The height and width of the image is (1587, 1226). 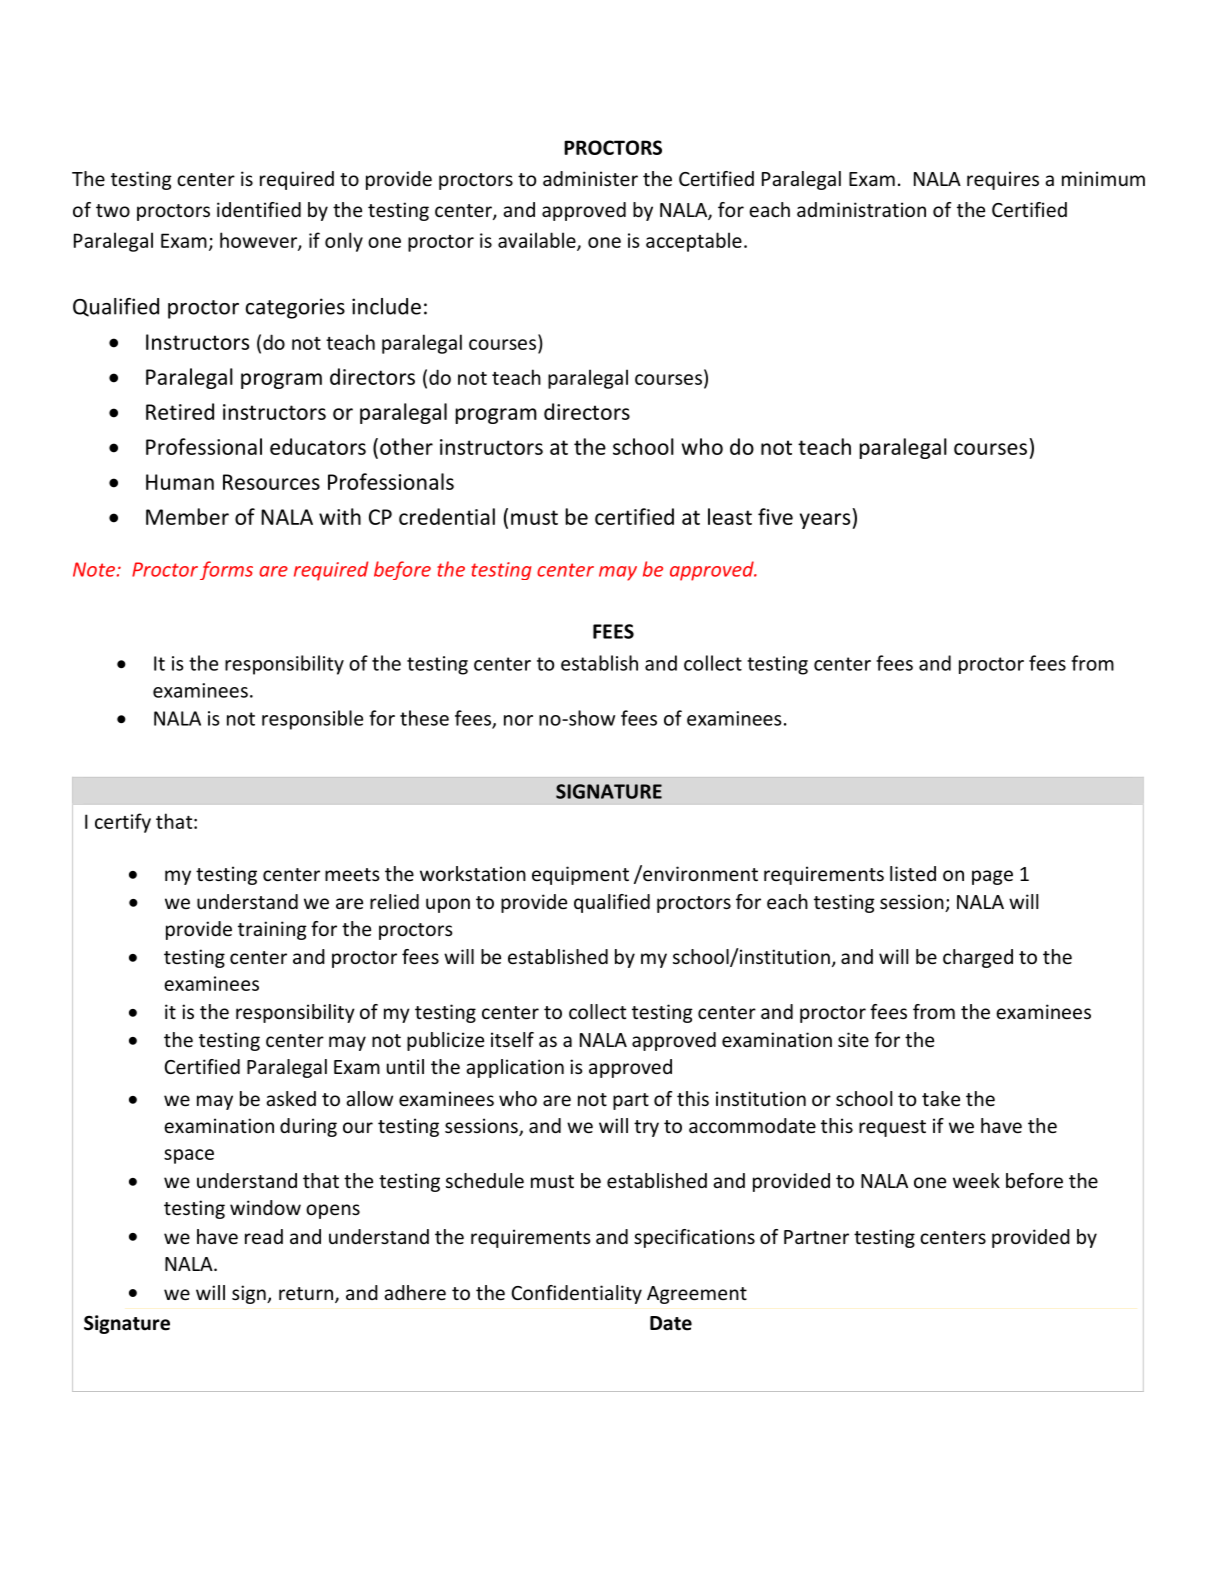 What do you see at coordinates (590, 178) in the image?
I see `administer` at bounding box center [590, 178].
